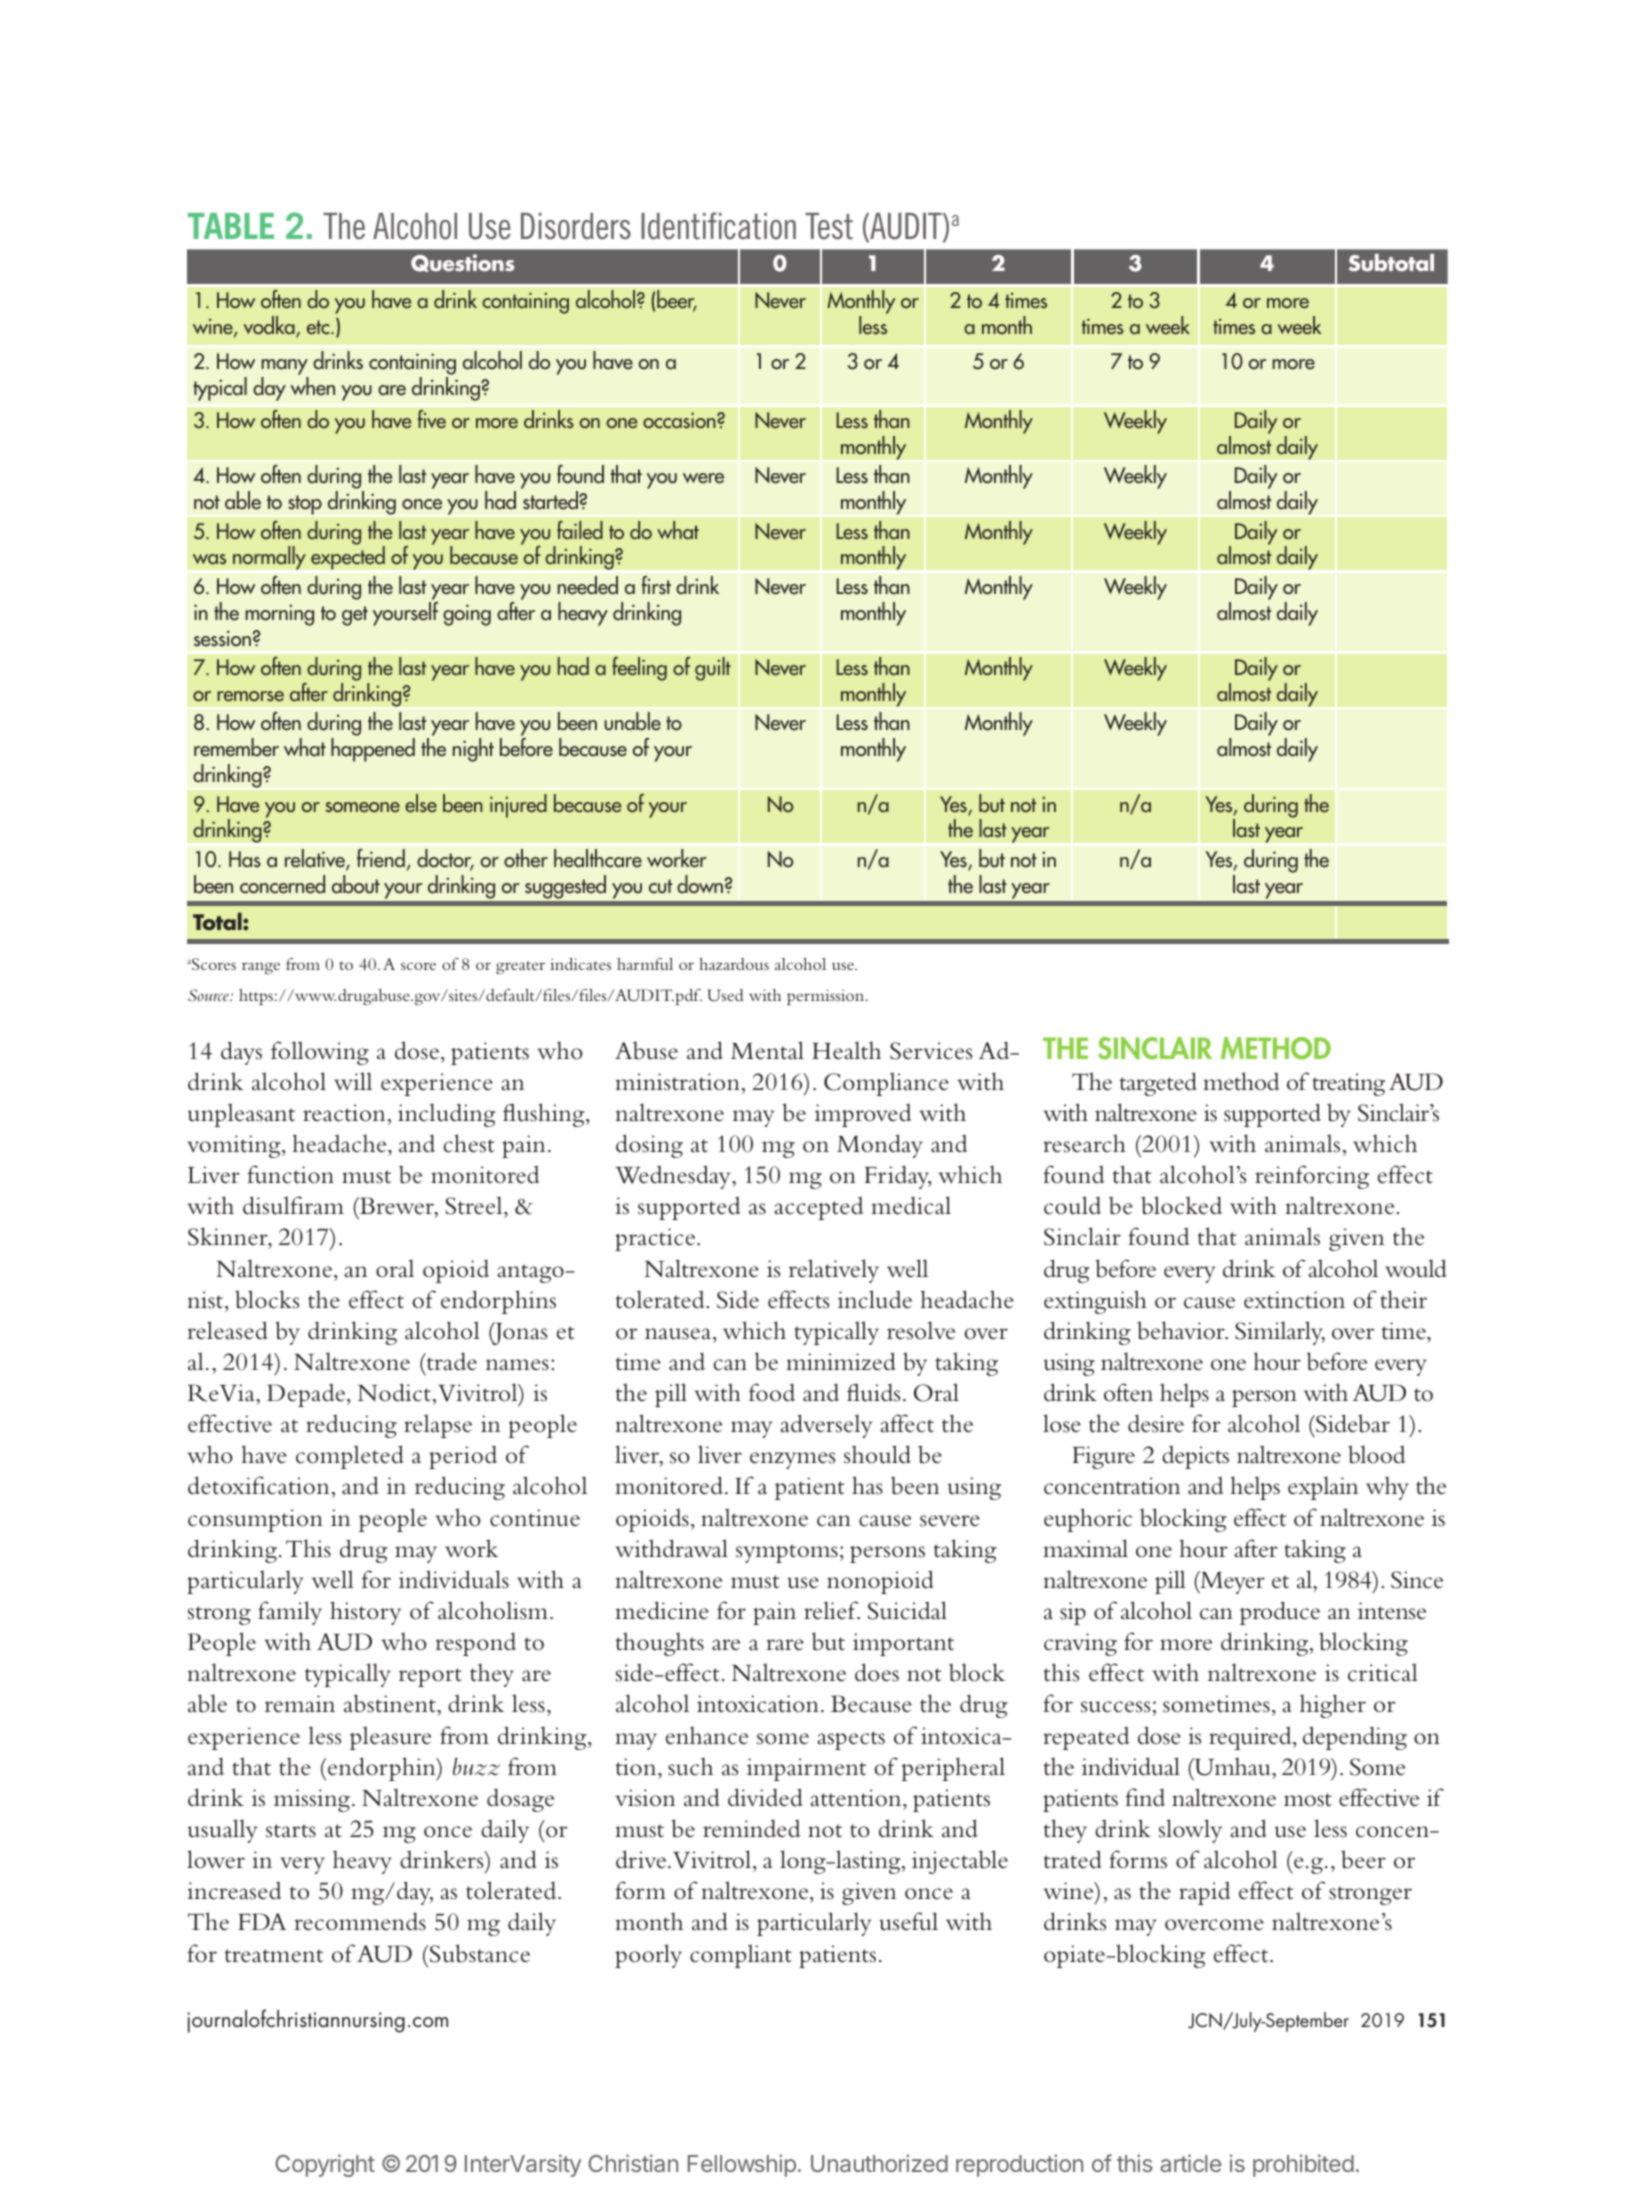  Describe the element at coordinates (818, 1208) in the screenshot. I see `accepted` at that location.
